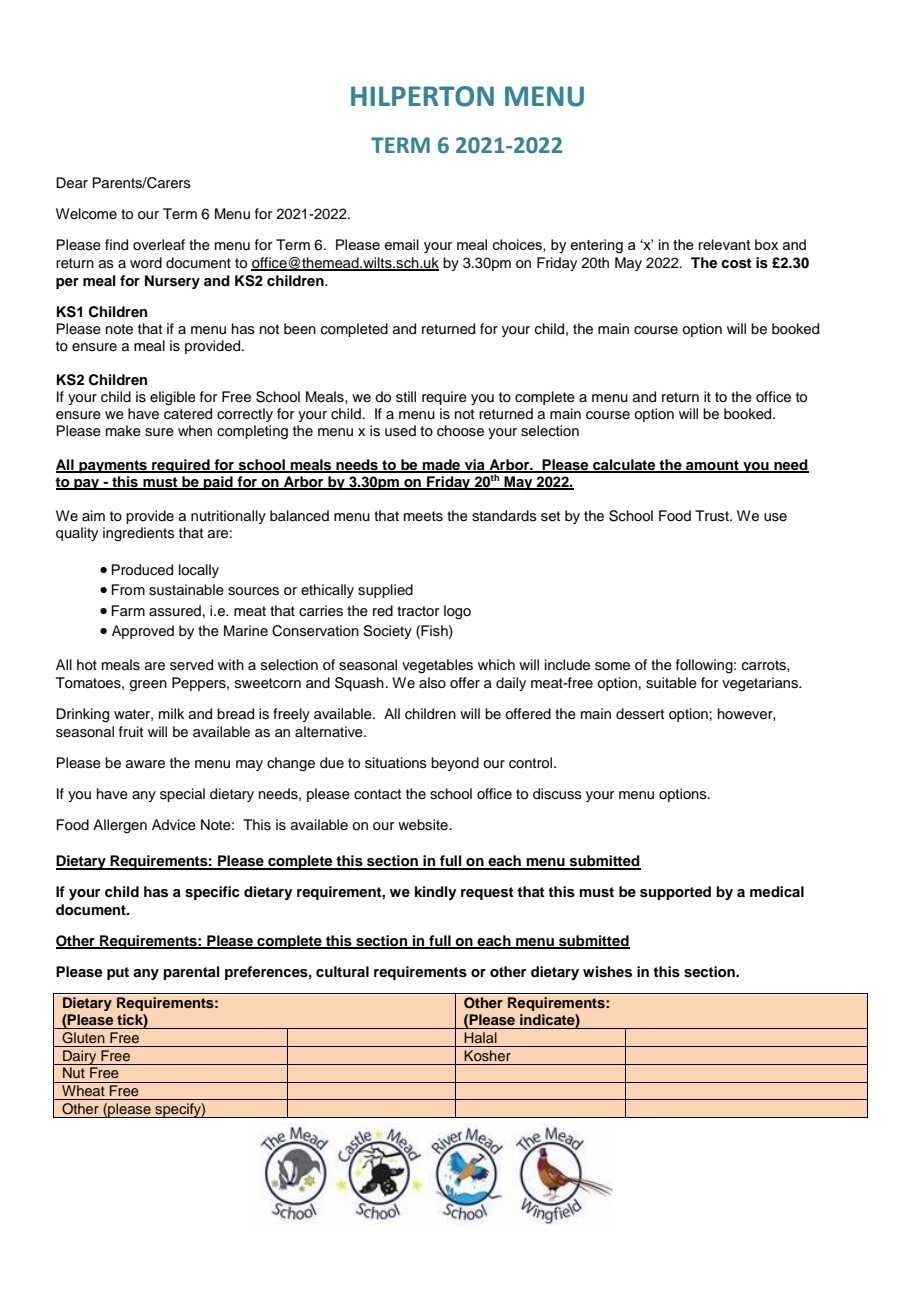 This screenshot has height=1308, width=924. Describe the element at coordinates (191, 973) in the screenshot. I see `parental` at that location.
